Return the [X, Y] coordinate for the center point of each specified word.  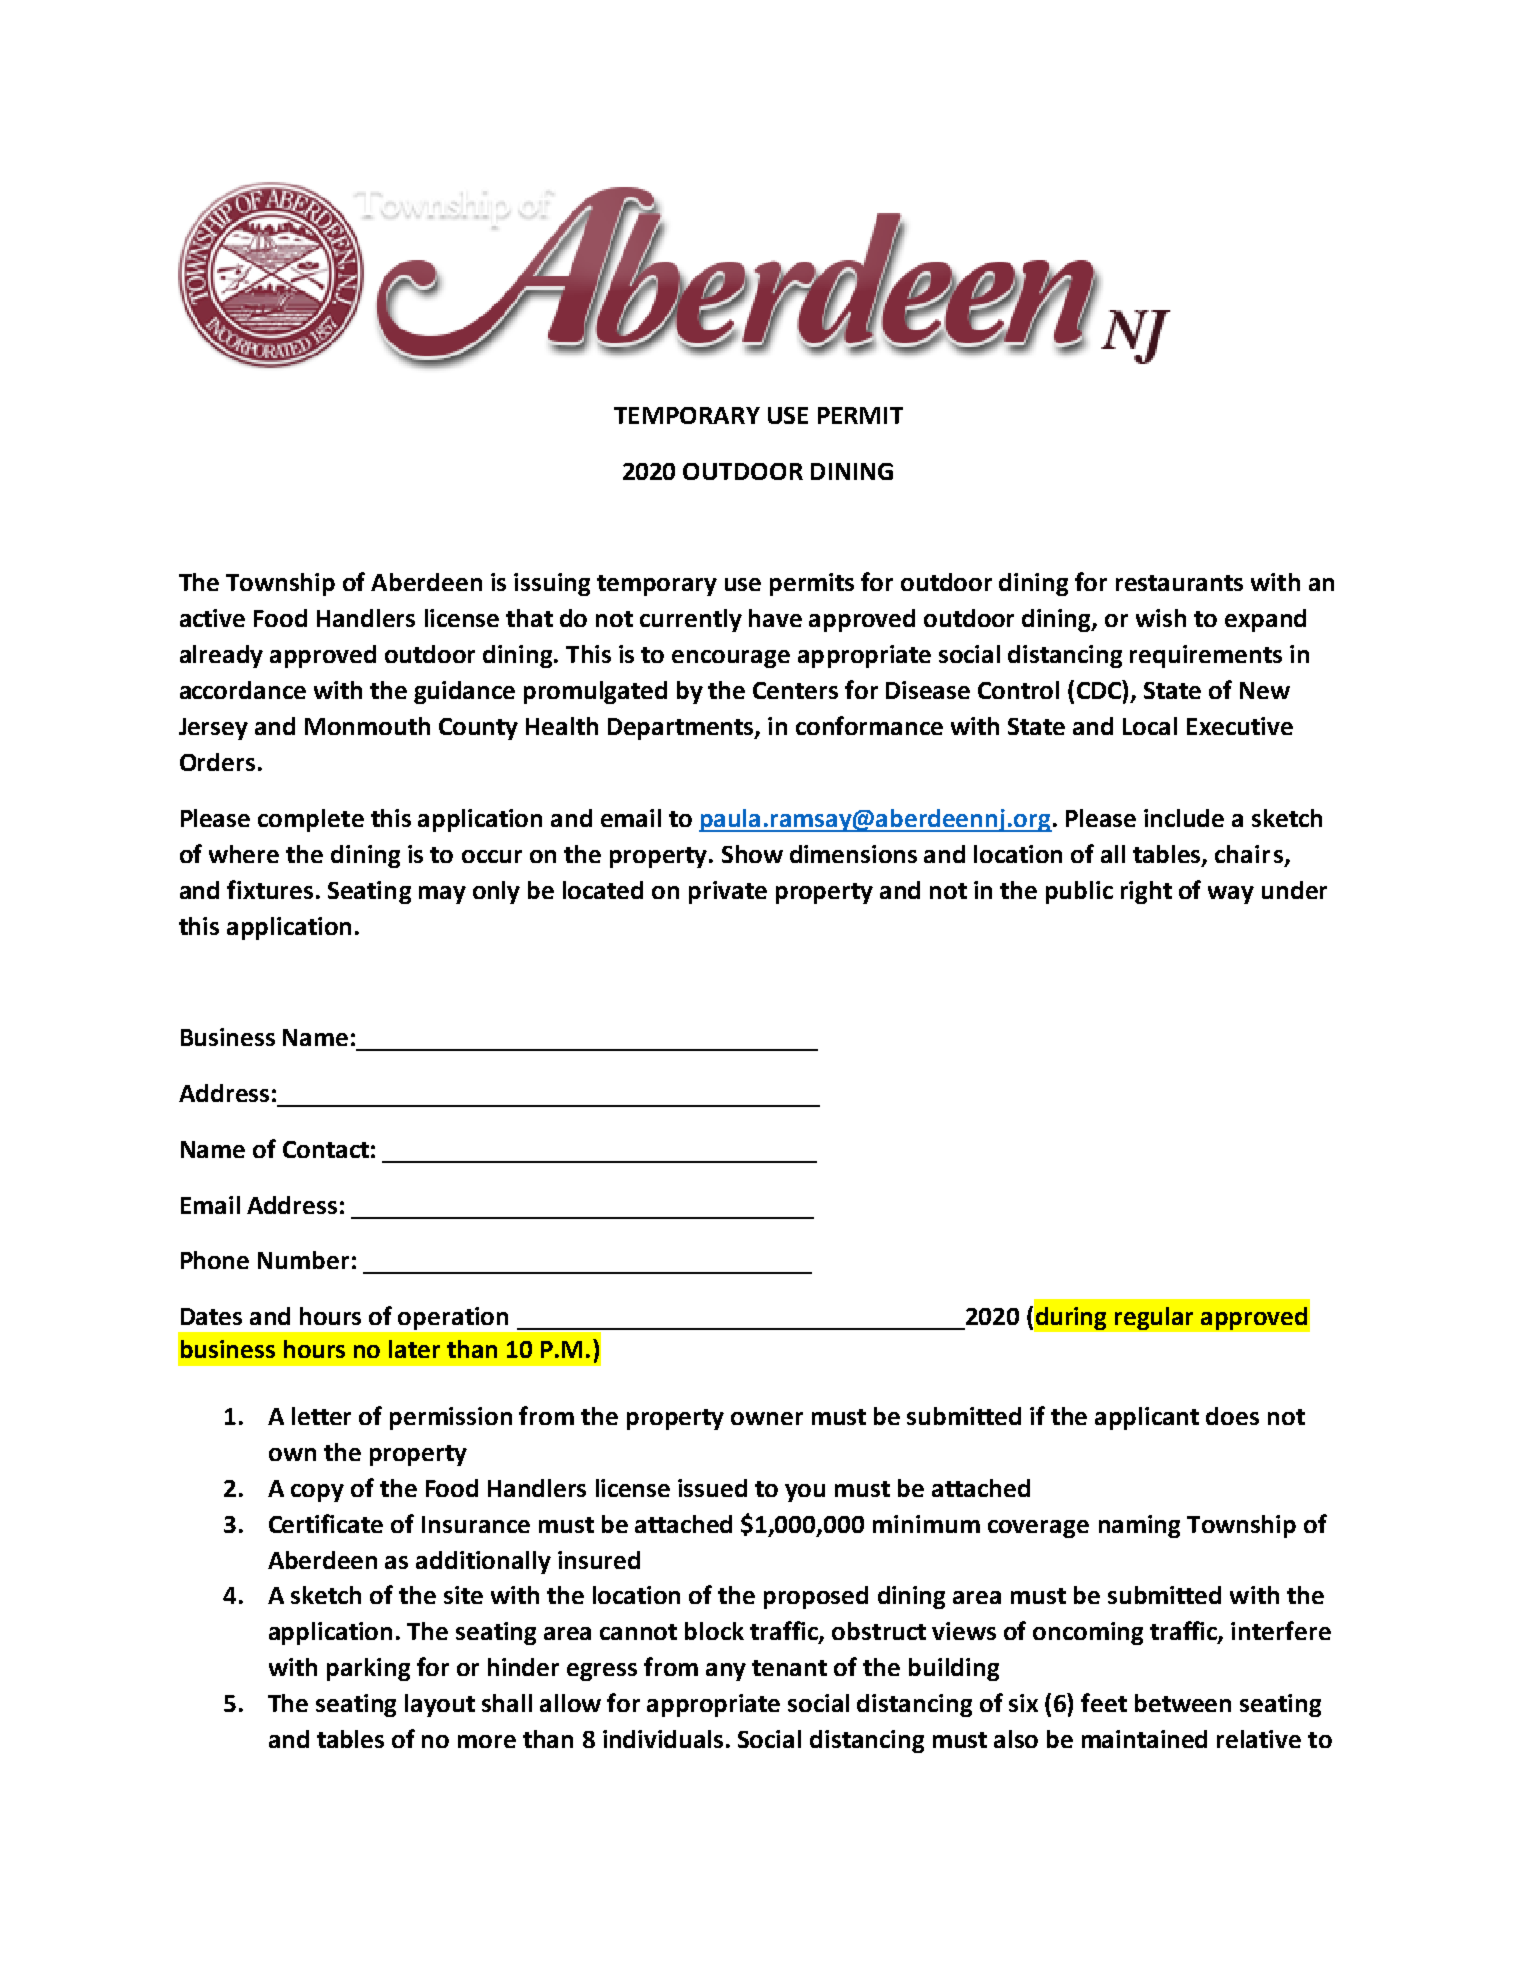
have [775, 618]
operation [453, 1318]
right [1146, 892]
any [726, 1672]
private [728, 892]
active [212, 618]
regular [1154, 1318]
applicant [1147, 1418]
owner [767, 1418]
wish [1161, 618]
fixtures [270, 889]
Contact [326, 1149]
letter [321, 1416]
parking [368, 1669]
